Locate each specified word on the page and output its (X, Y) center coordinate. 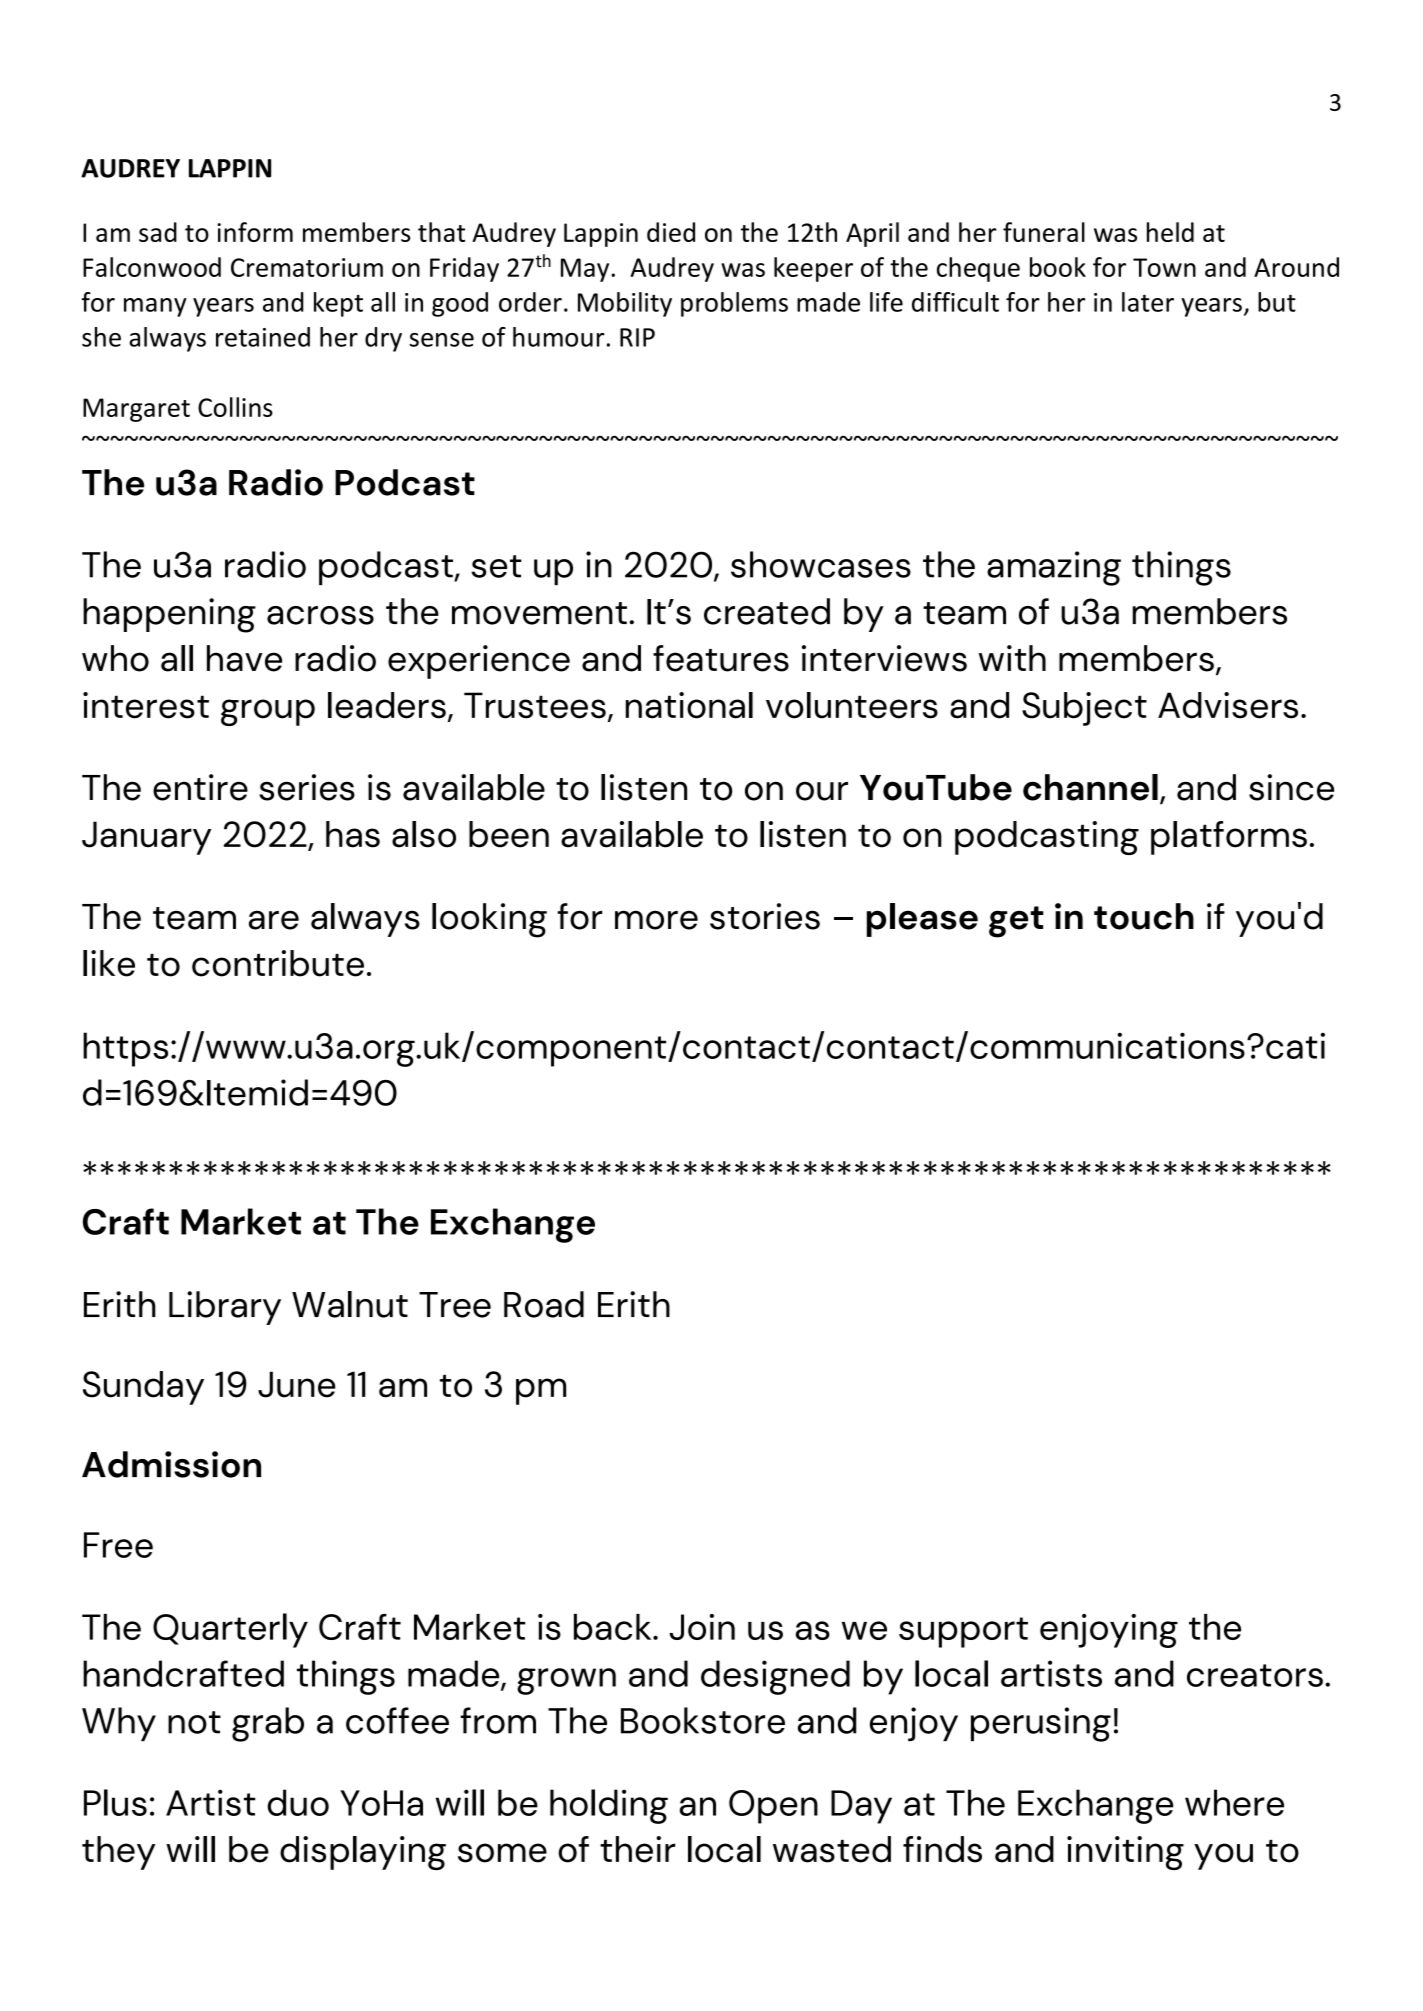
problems (734, 304)
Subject (1084, 709)
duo (298, 1802)
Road (544, 1304)
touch (1144, 916)
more (656, 920)
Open (773, 1807)
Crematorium (307, 267)
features (721, 658)
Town (1164, 267)
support (963, 1632)
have (244, 658)
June (297, 1384)
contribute (278, 963)
